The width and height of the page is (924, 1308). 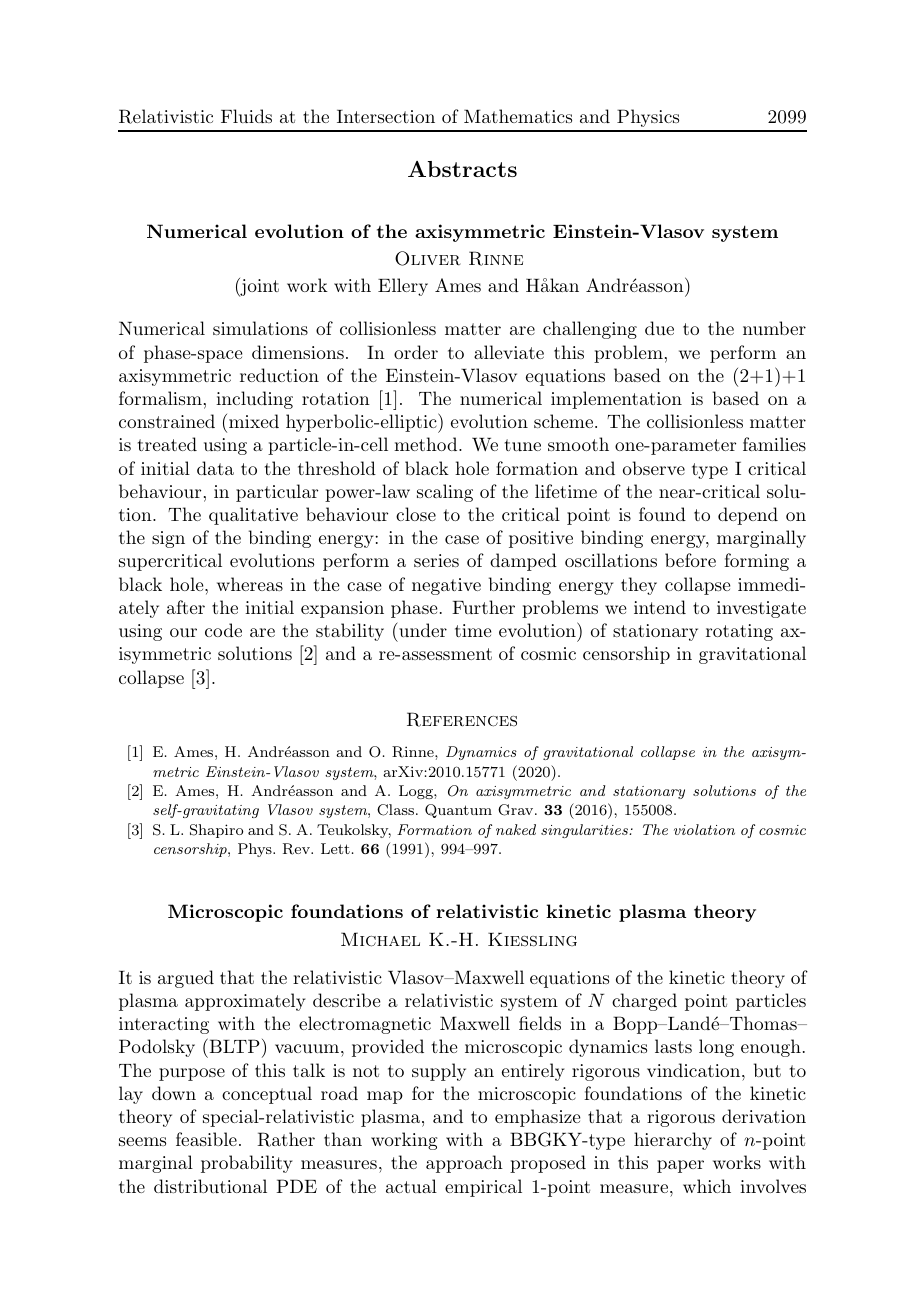 What do you see at coordinates (206, 1139) in the page?
I see `feasible` at bounding box center [206, 1139].
